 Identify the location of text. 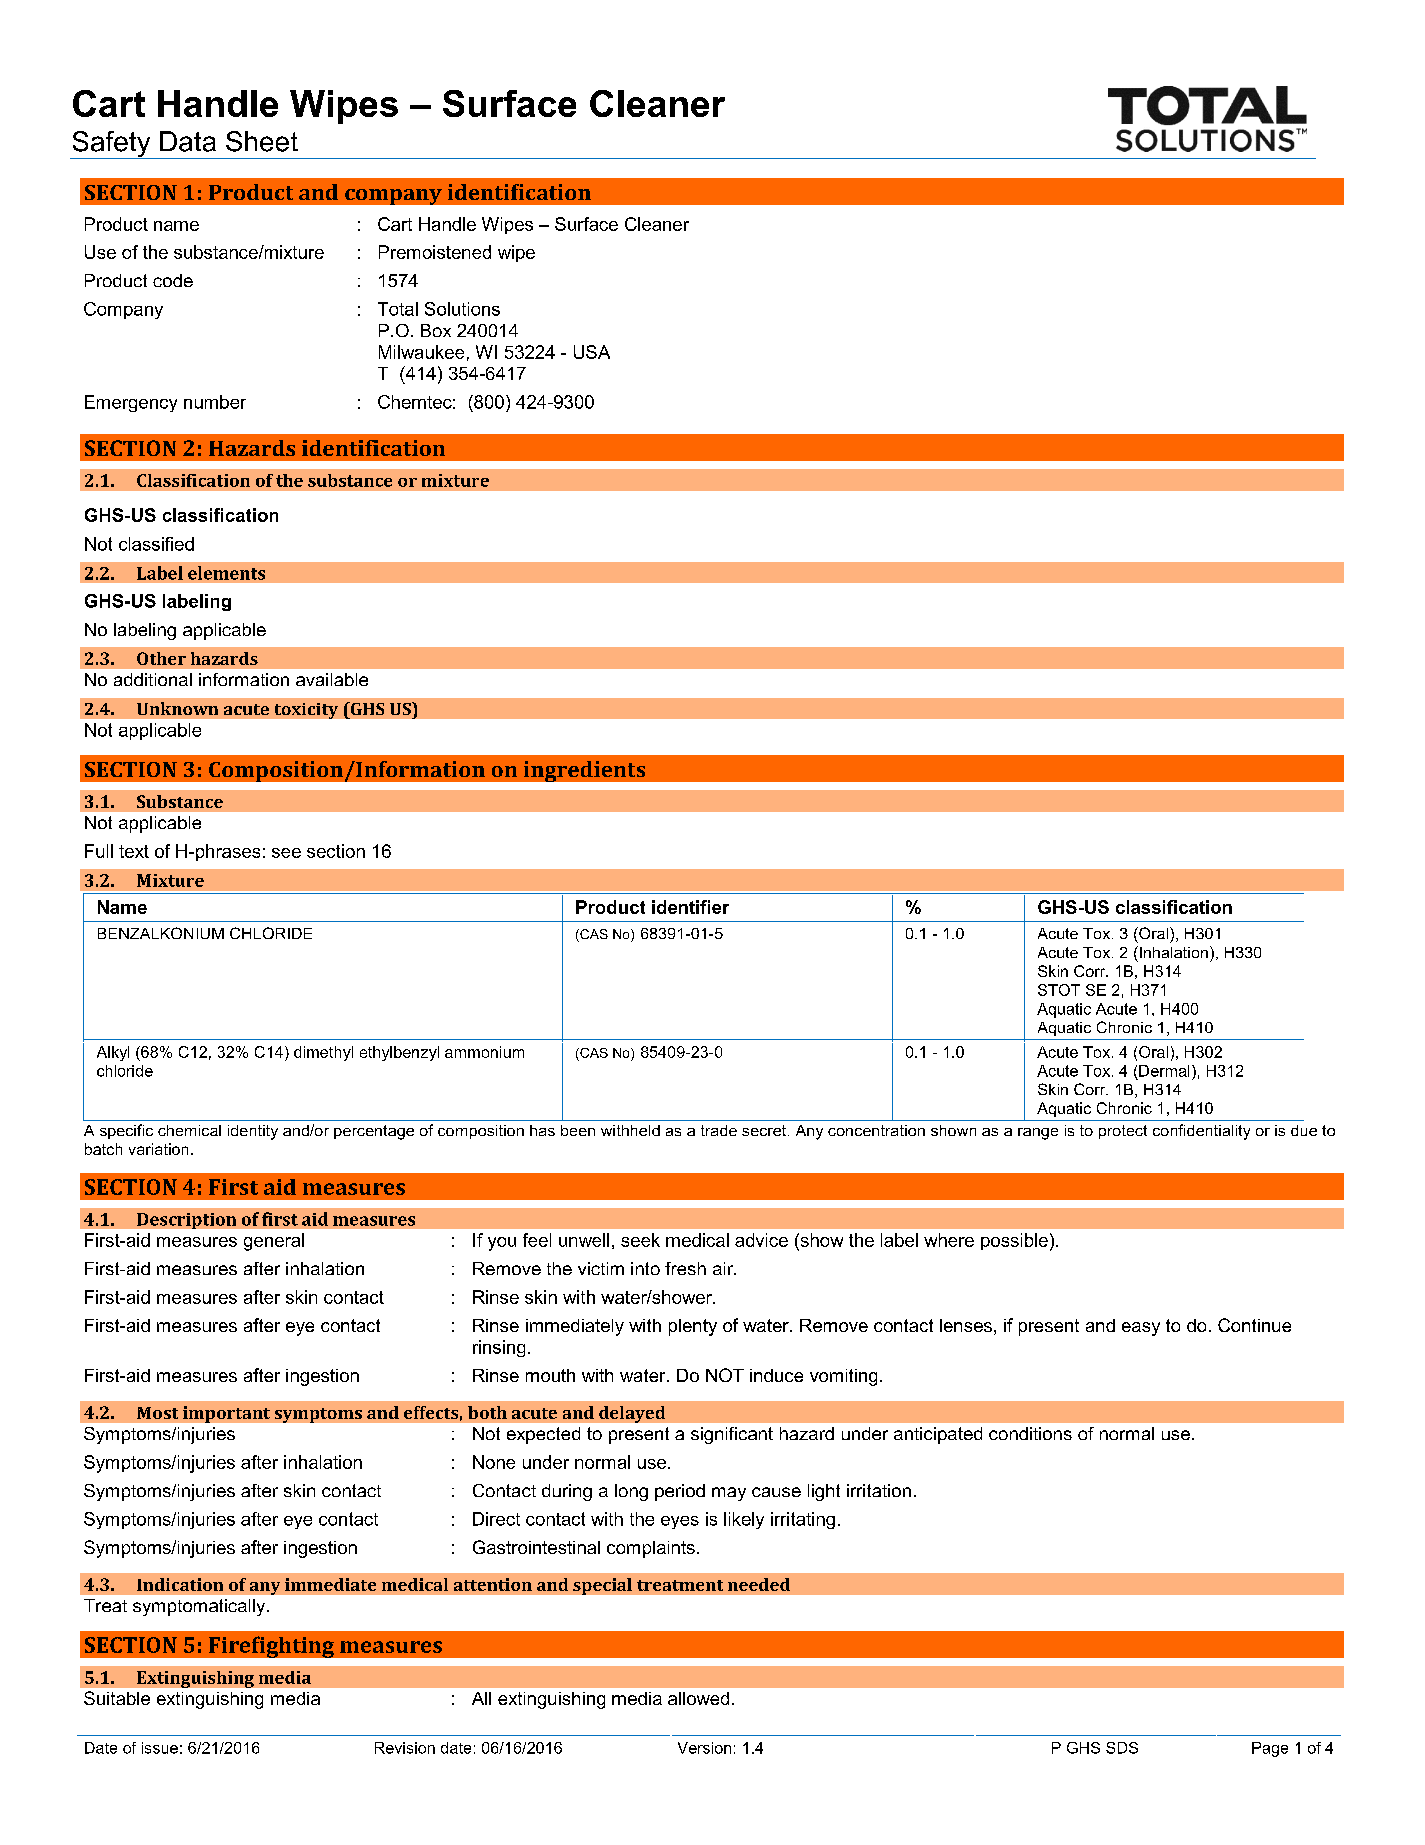
(134, 851).
